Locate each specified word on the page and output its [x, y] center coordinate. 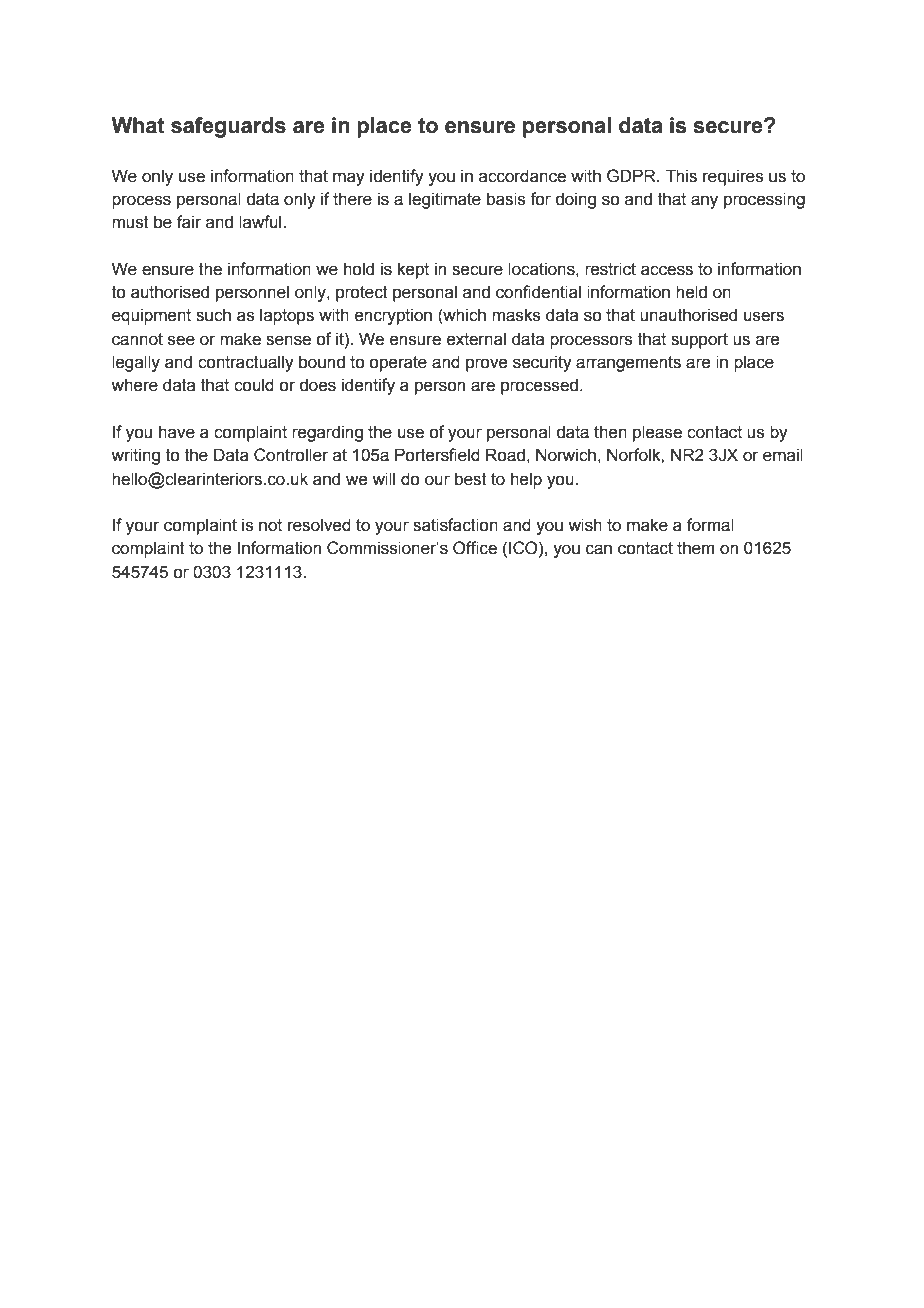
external [476, 339]
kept [413, 270]
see [181, 340]
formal [710, 525]
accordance [522, 176]
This [681, 176]
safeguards [228, 127]
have [177, 432]
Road [505, 455]
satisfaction [455, 525]
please [657, 433]
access [667, 270]
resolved [319, 525]
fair [189, 222]
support [699, 341]
